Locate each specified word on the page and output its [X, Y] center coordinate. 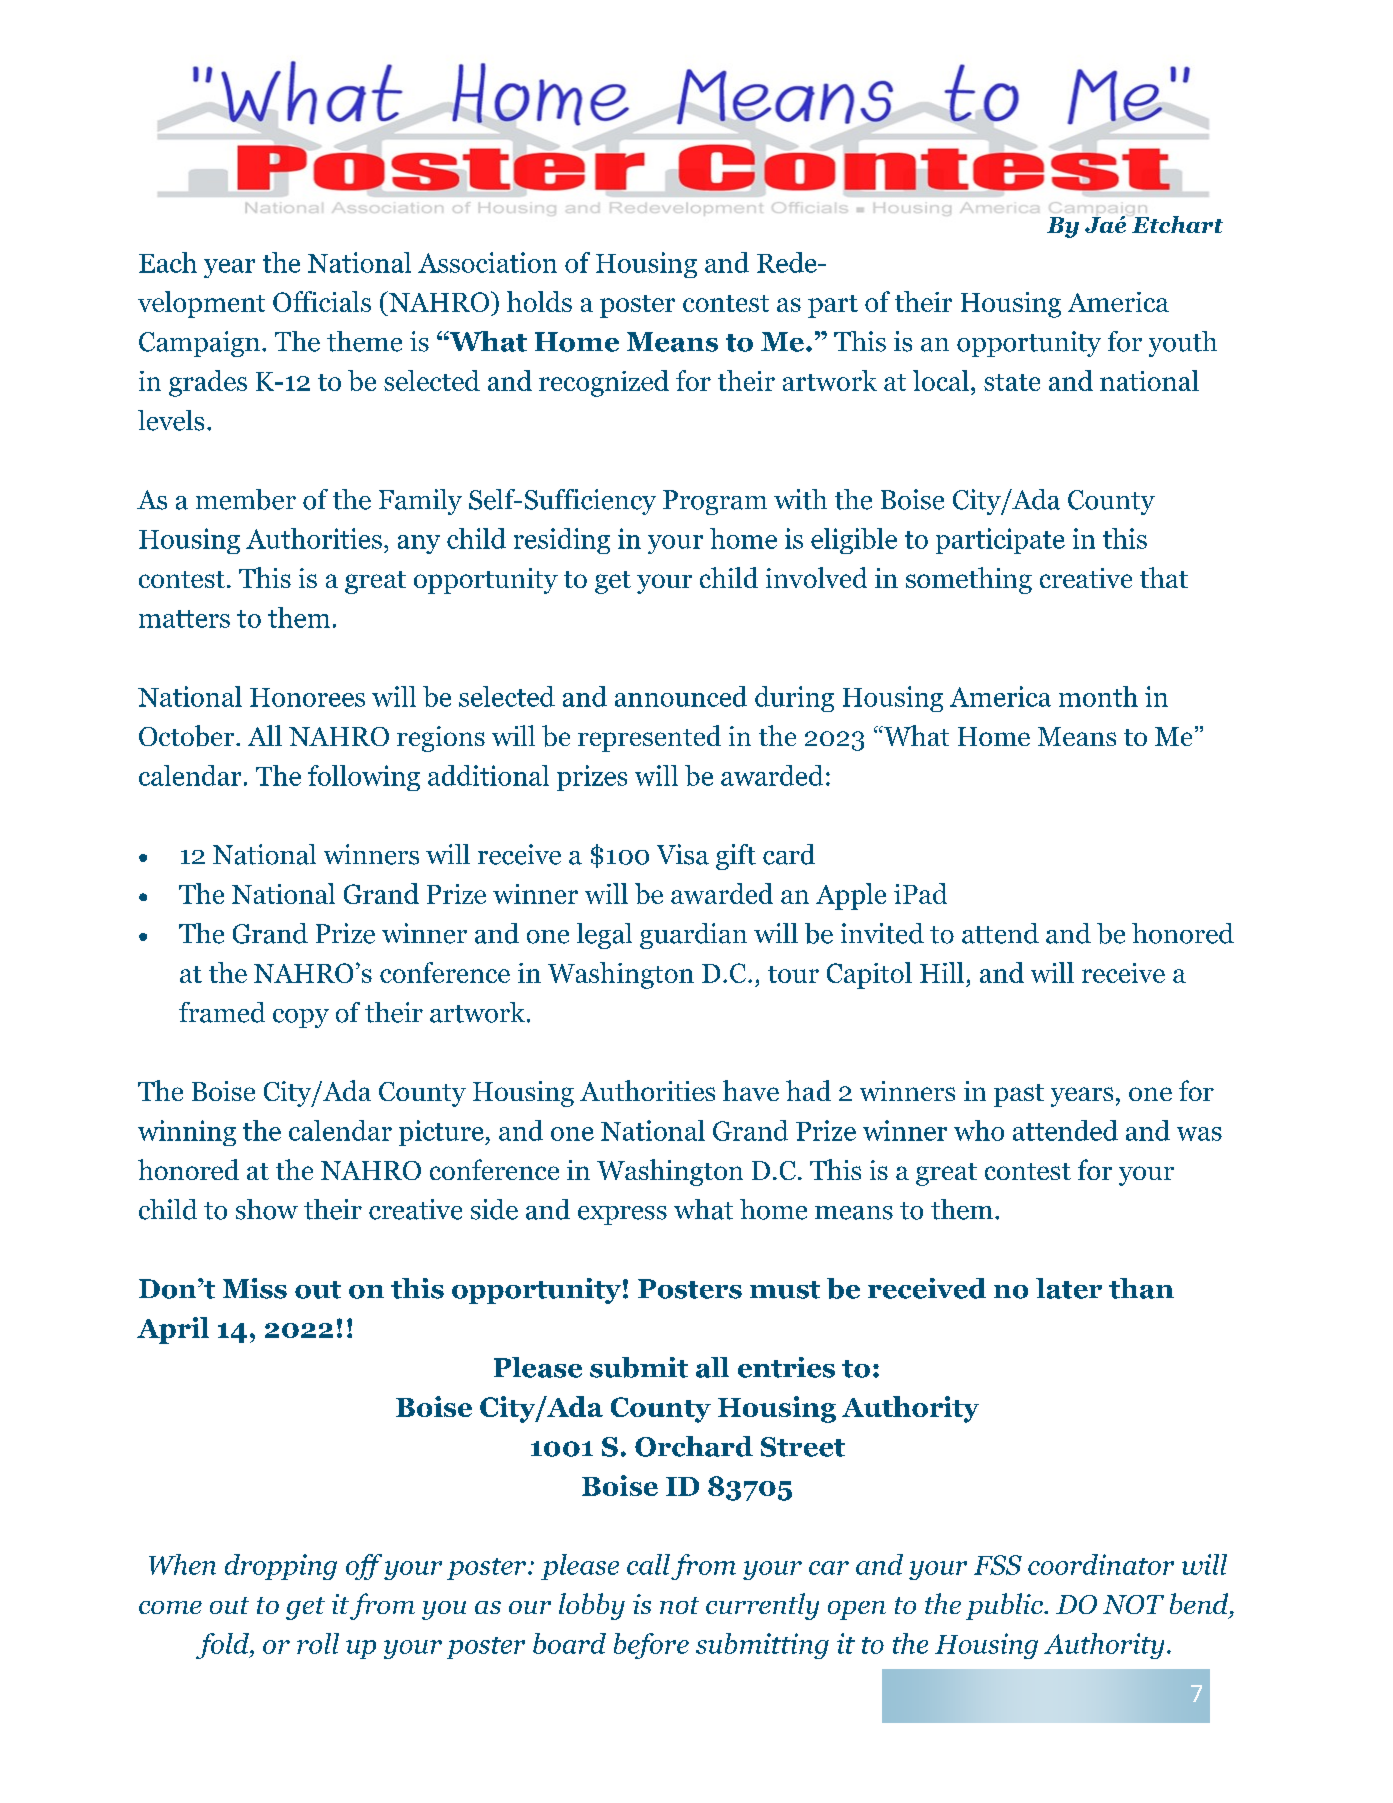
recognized [604, 383]
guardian [693, 936]
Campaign [199, 344]
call [648, 1564]
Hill [942, 972]
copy [301, 1018]
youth [1183, 344]
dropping [281, 1567]
